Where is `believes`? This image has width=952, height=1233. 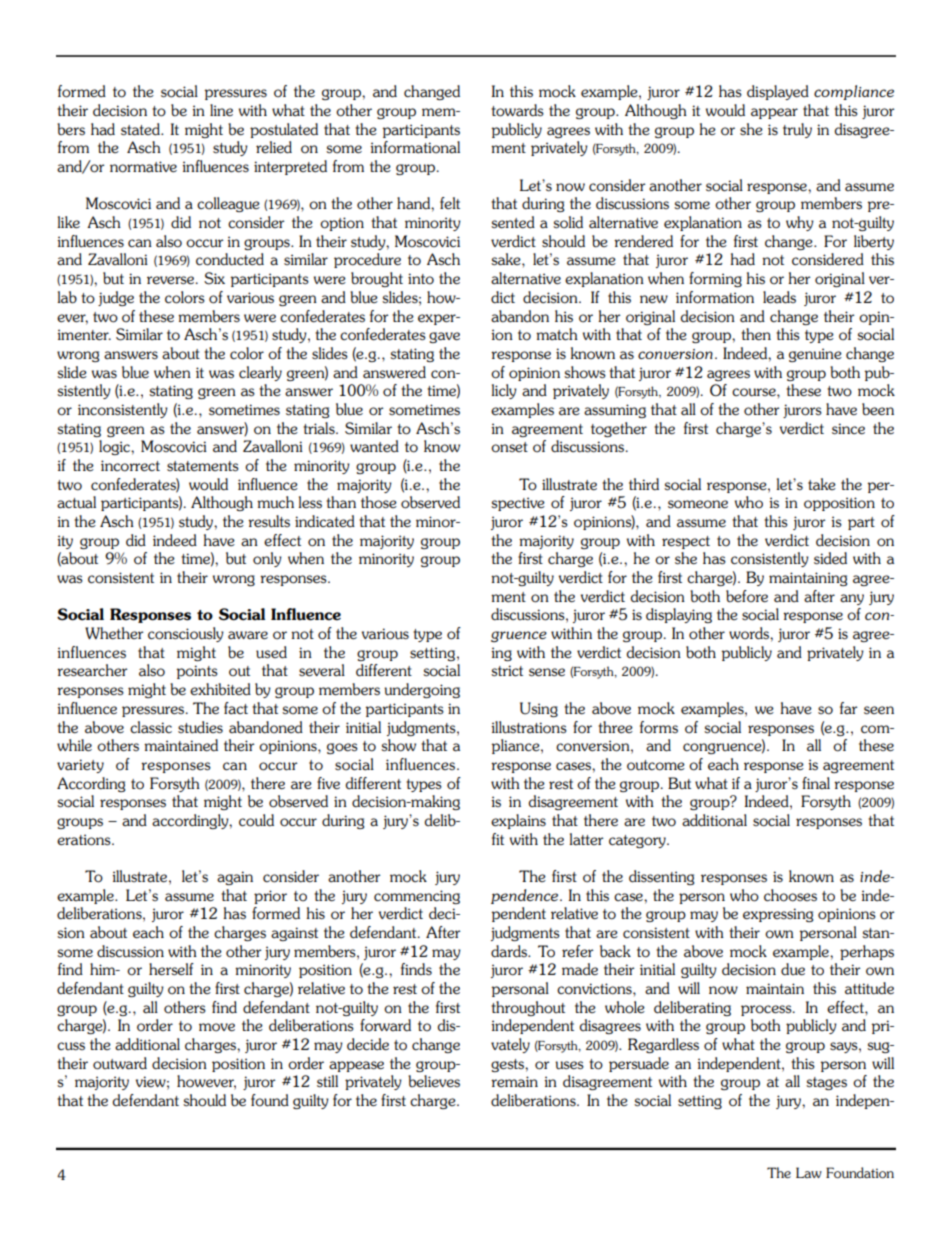
believes is located at coordinates (434, 1081).
